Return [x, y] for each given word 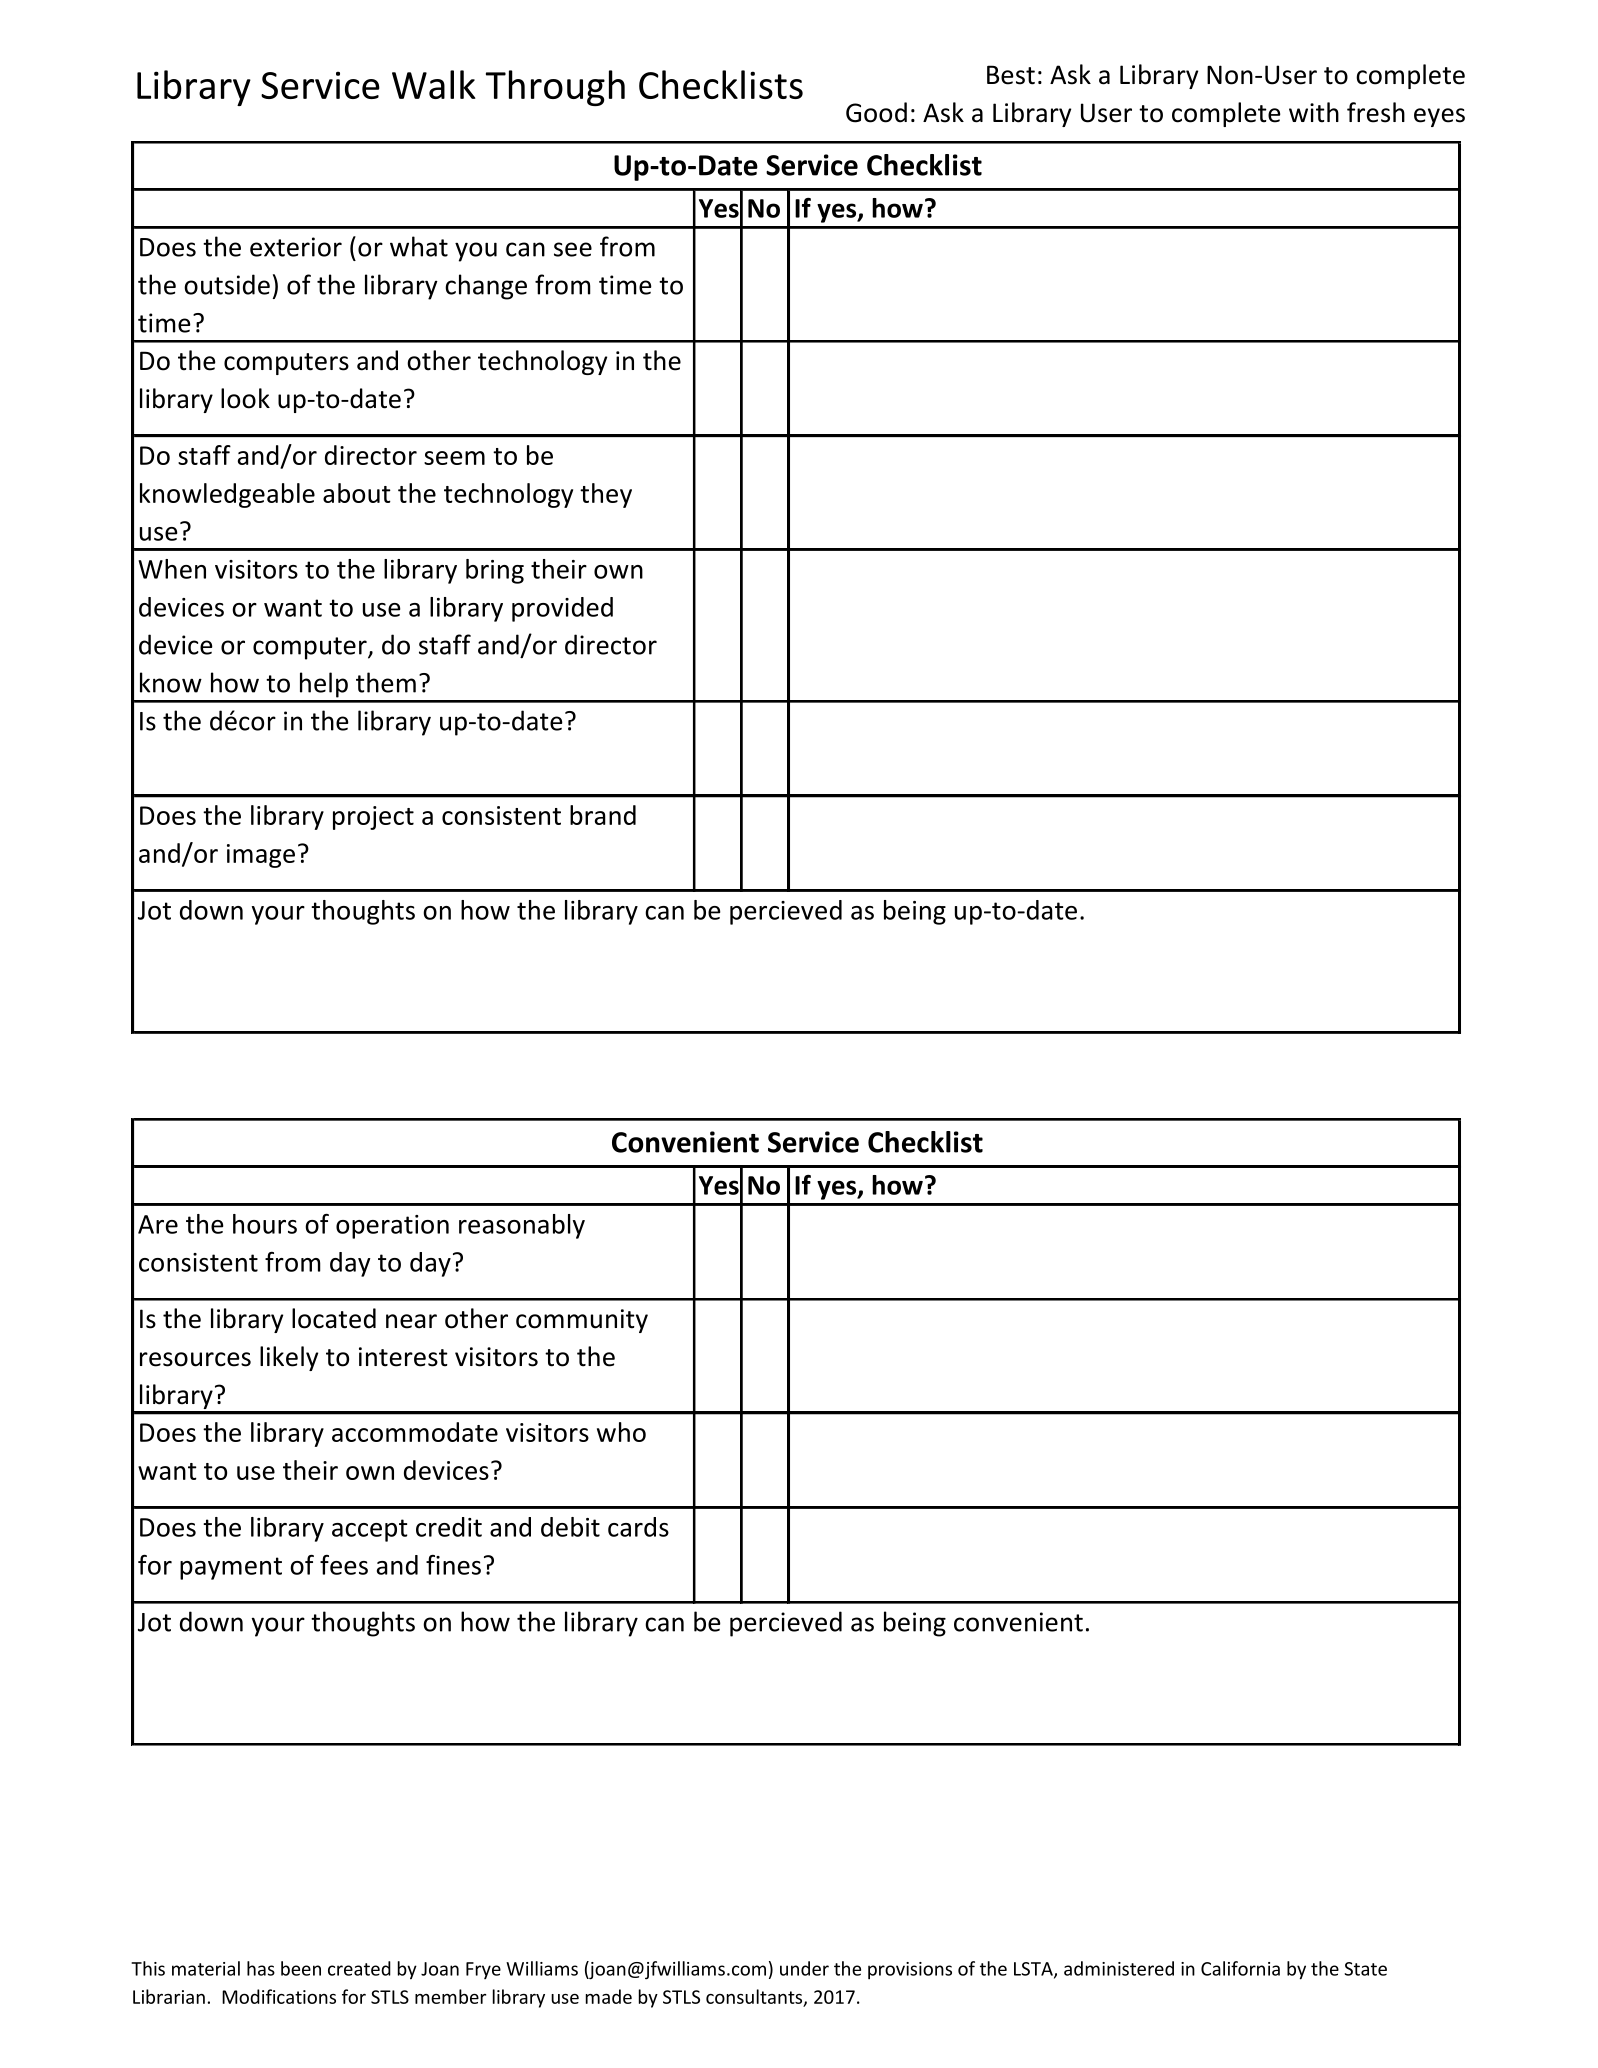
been [301, 1968]
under [804, 1968]
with [1314, 112]
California [1240, 1968]
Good [876, 112]
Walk [434, 84]
